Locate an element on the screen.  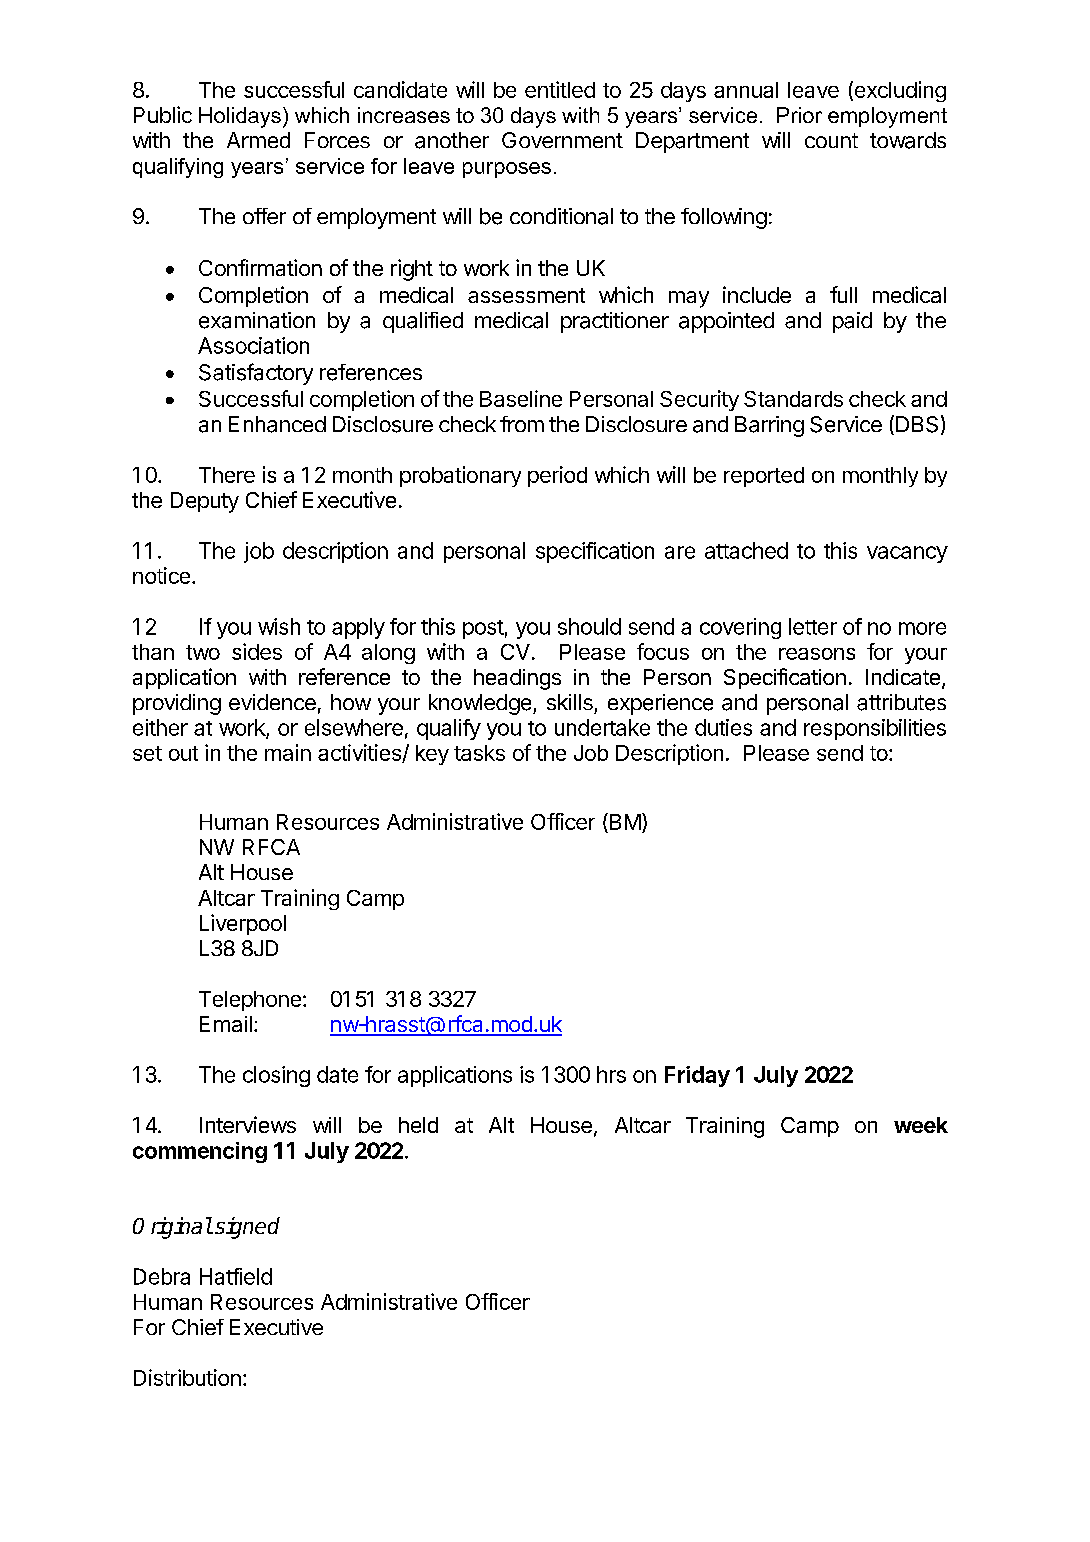
from is located at coordinates (522, 424).
